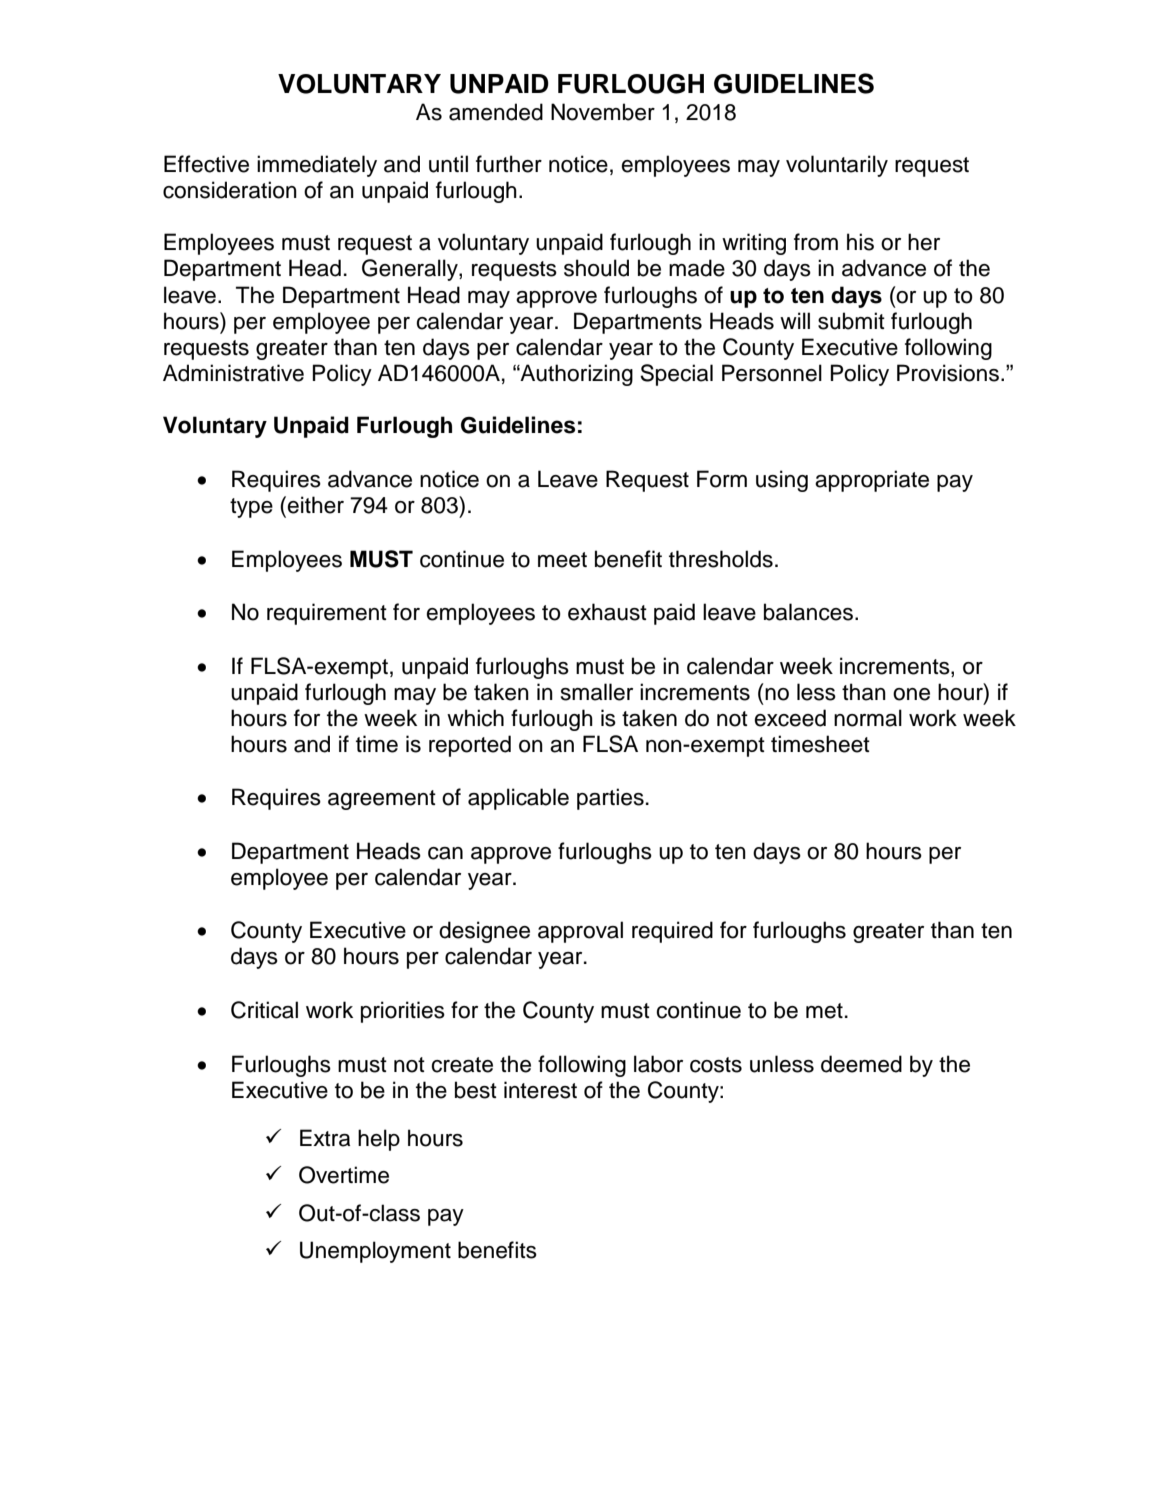  What do you see at coordinates (382, 800) in the screenshot?
I see `agreement` at bounding box center [382, 800].
